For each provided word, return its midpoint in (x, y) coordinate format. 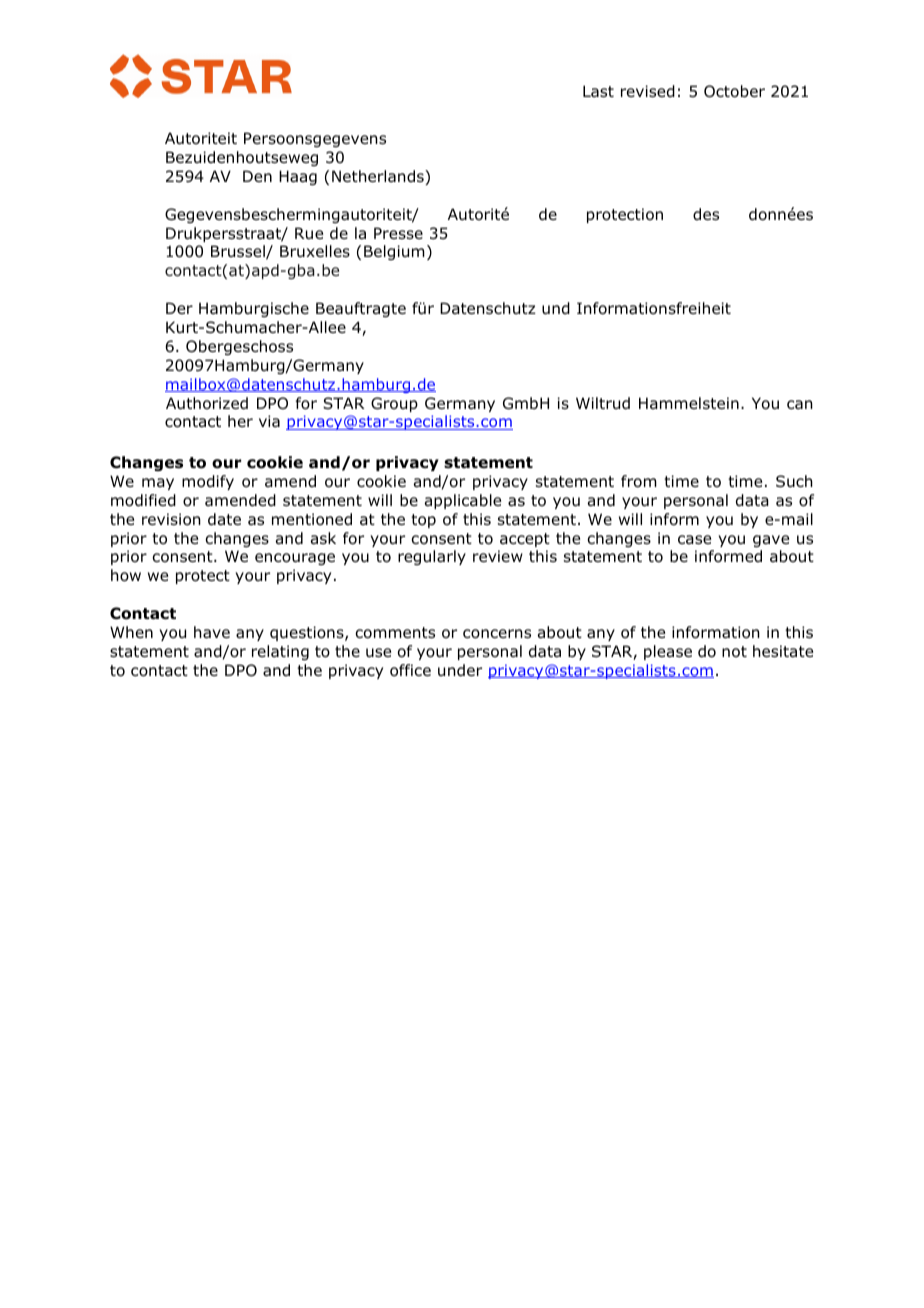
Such (794, 481)
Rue (309, 233)
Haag (298, 177)
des (706, 214)
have (212, 632)
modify (208, 482)
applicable (463, 501)
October (734, 91)
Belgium (394, 252)
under (460, 670)
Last (598, 91)
